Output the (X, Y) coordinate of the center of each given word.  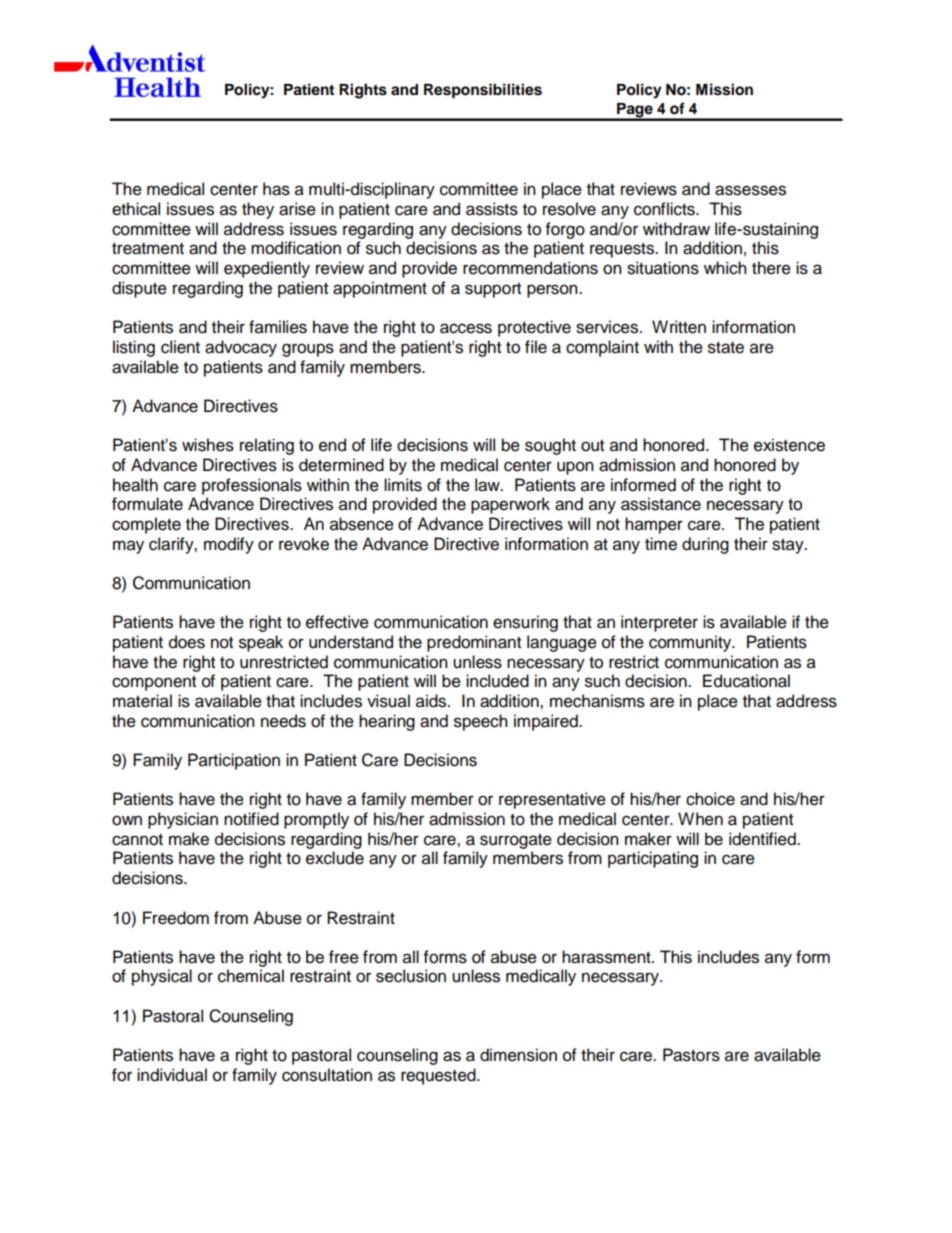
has (276, 189)
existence (789, 445)
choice (710, 799)
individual (172, 1075)
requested (439, 1076)
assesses (750, 190)
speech (481, 722)
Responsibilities (483, 91)
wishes (208, 445)
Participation (234, 761)
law (488, 485)
